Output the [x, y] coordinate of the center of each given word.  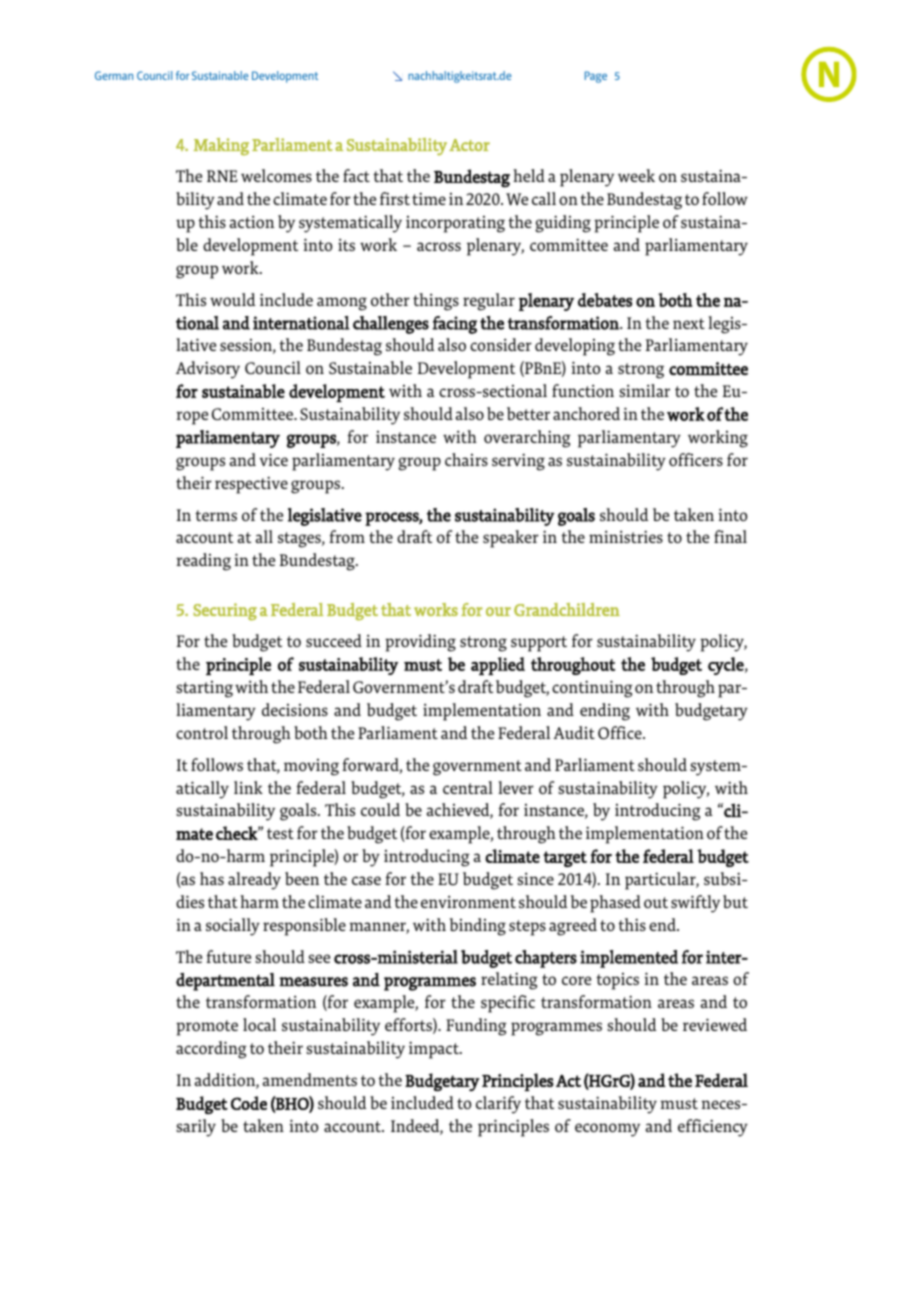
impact [435, 1050]
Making [221, 147]
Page [596, 77]
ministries [626, 536]
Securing [225, 612]
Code [249, 1103]
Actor [469, 145]
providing [420, 643]
